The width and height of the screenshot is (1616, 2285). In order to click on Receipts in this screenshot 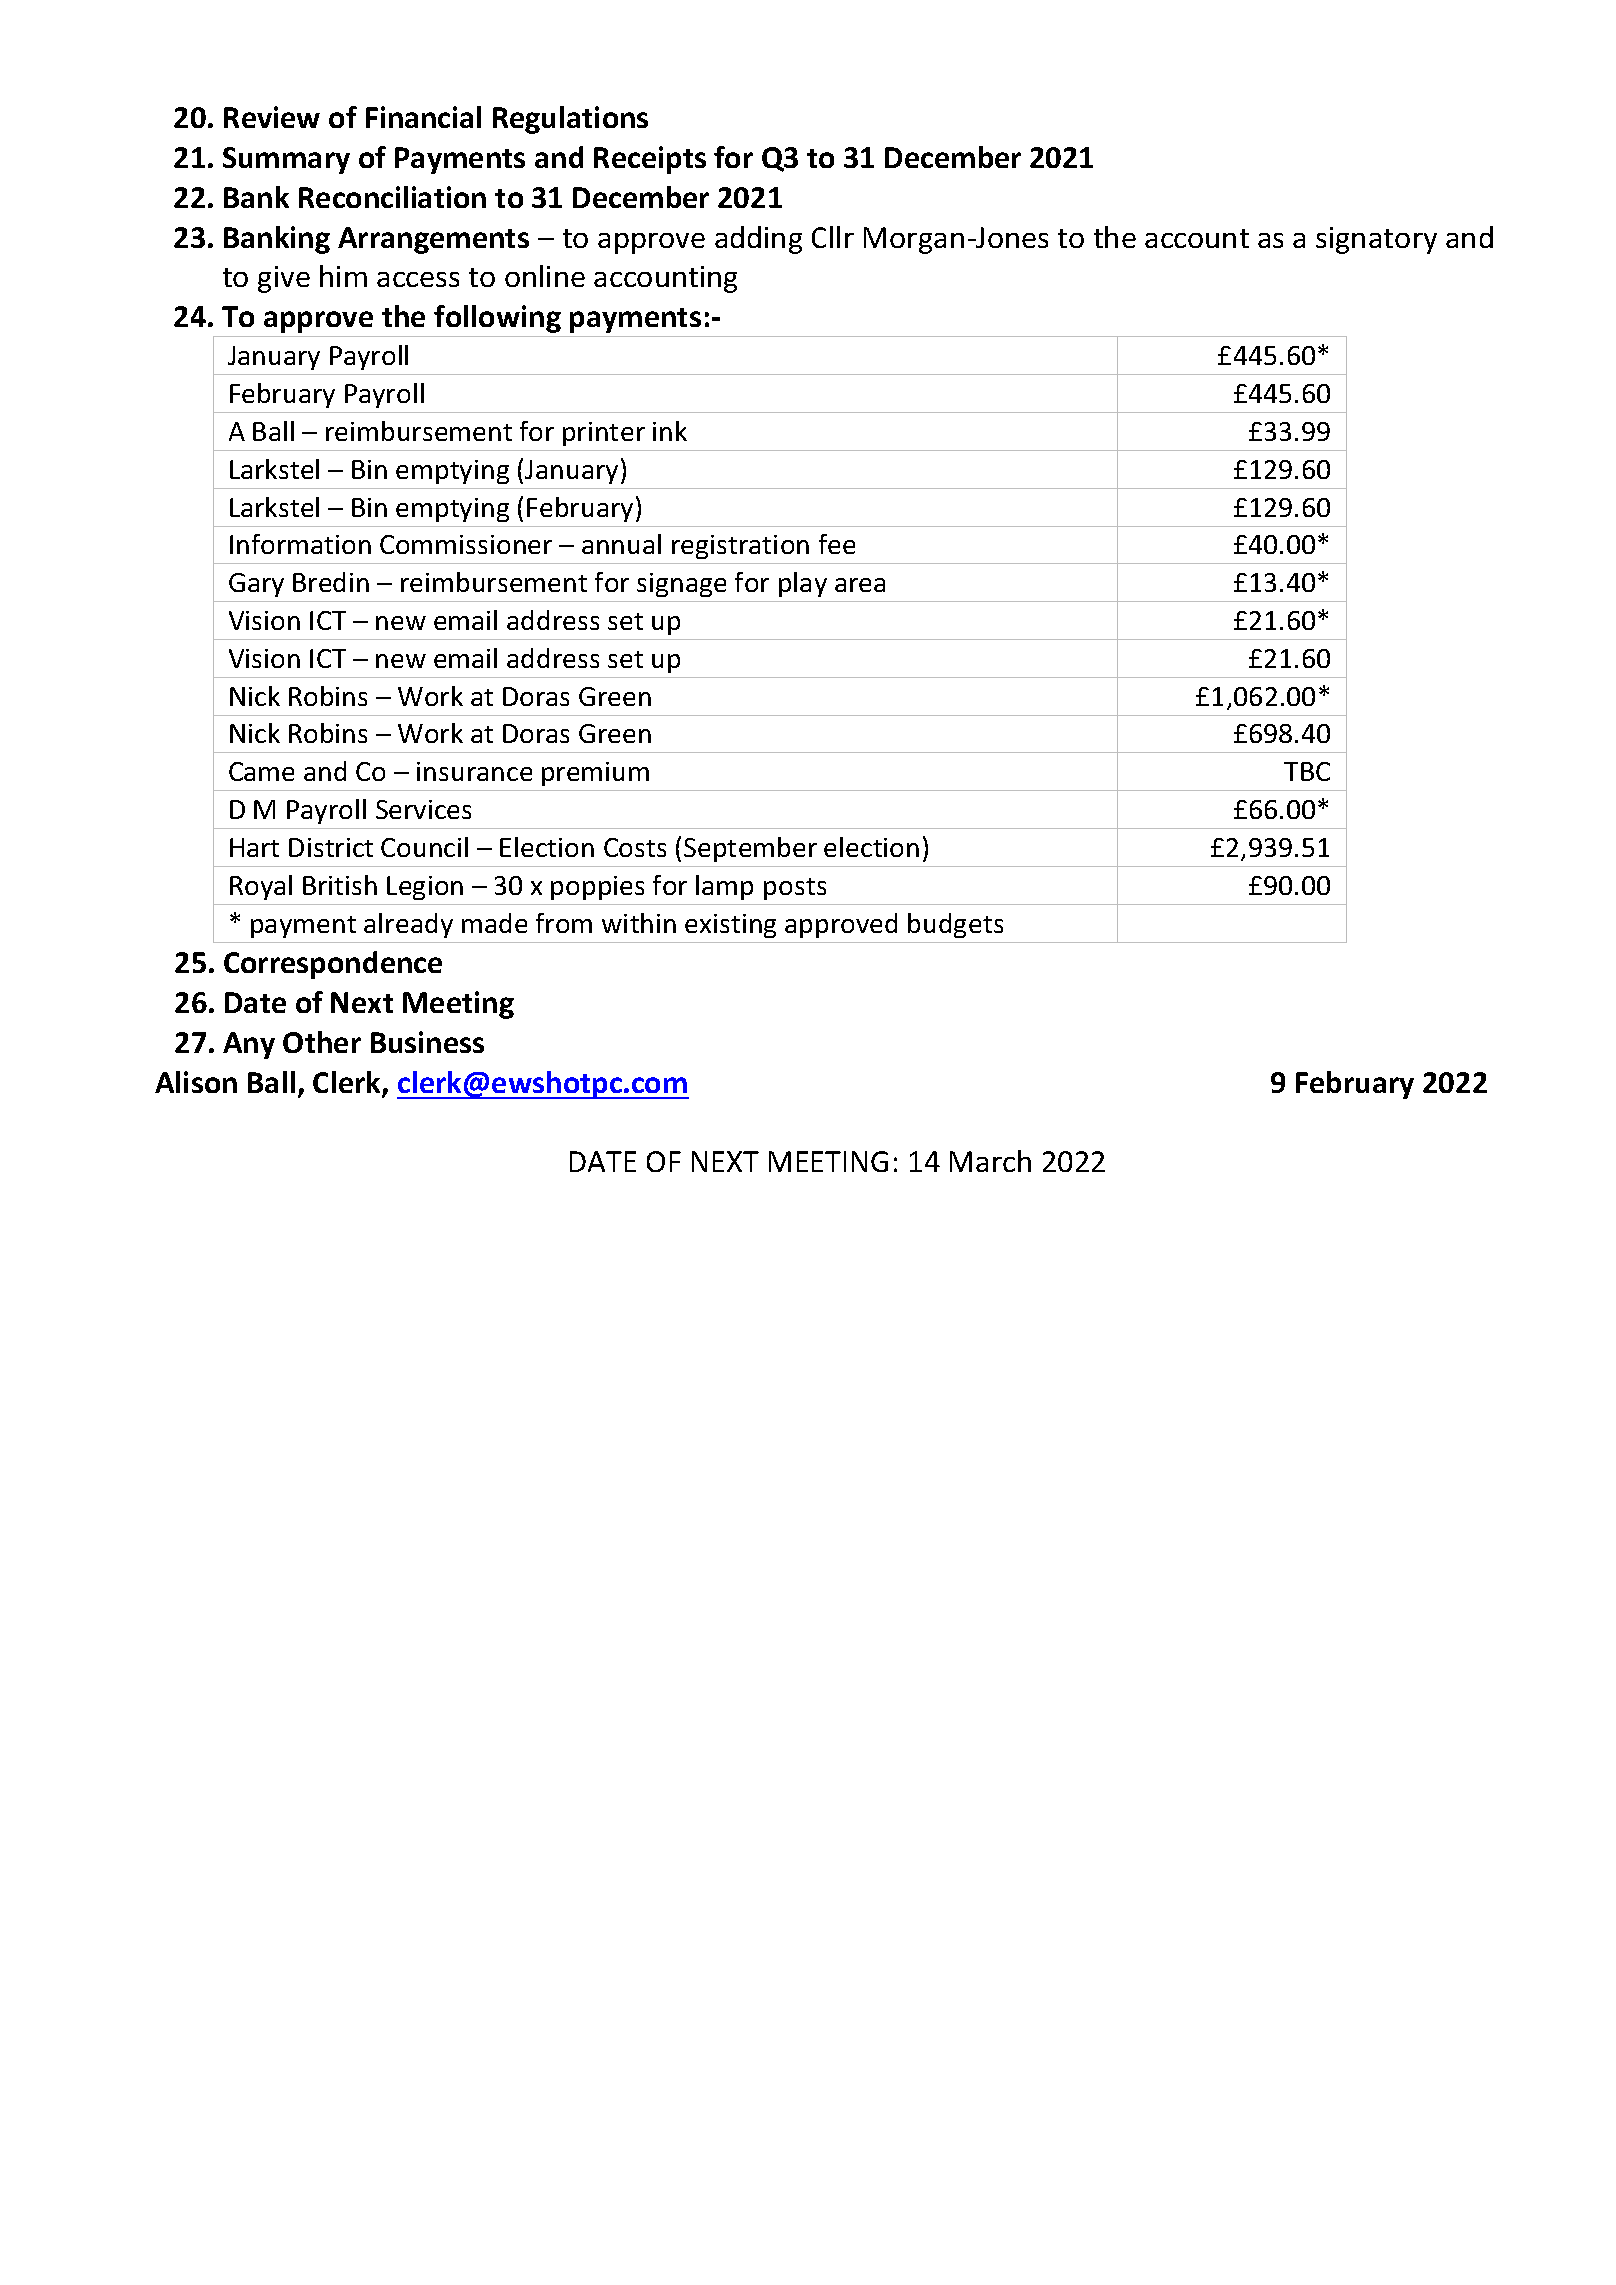, I will do `click(650, 160)`.
